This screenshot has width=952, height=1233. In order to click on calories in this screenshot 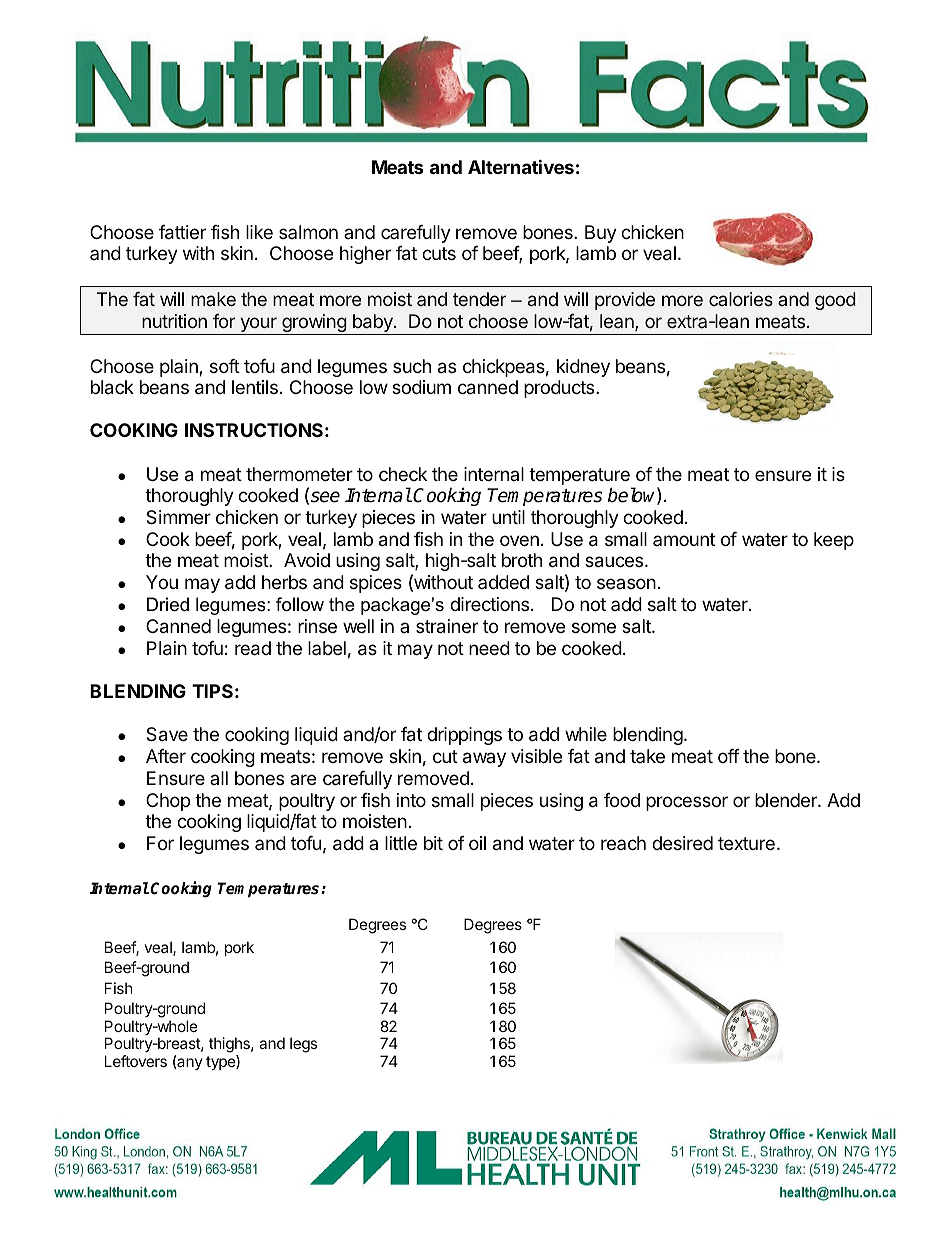, I will do `click(741, 299)`.
